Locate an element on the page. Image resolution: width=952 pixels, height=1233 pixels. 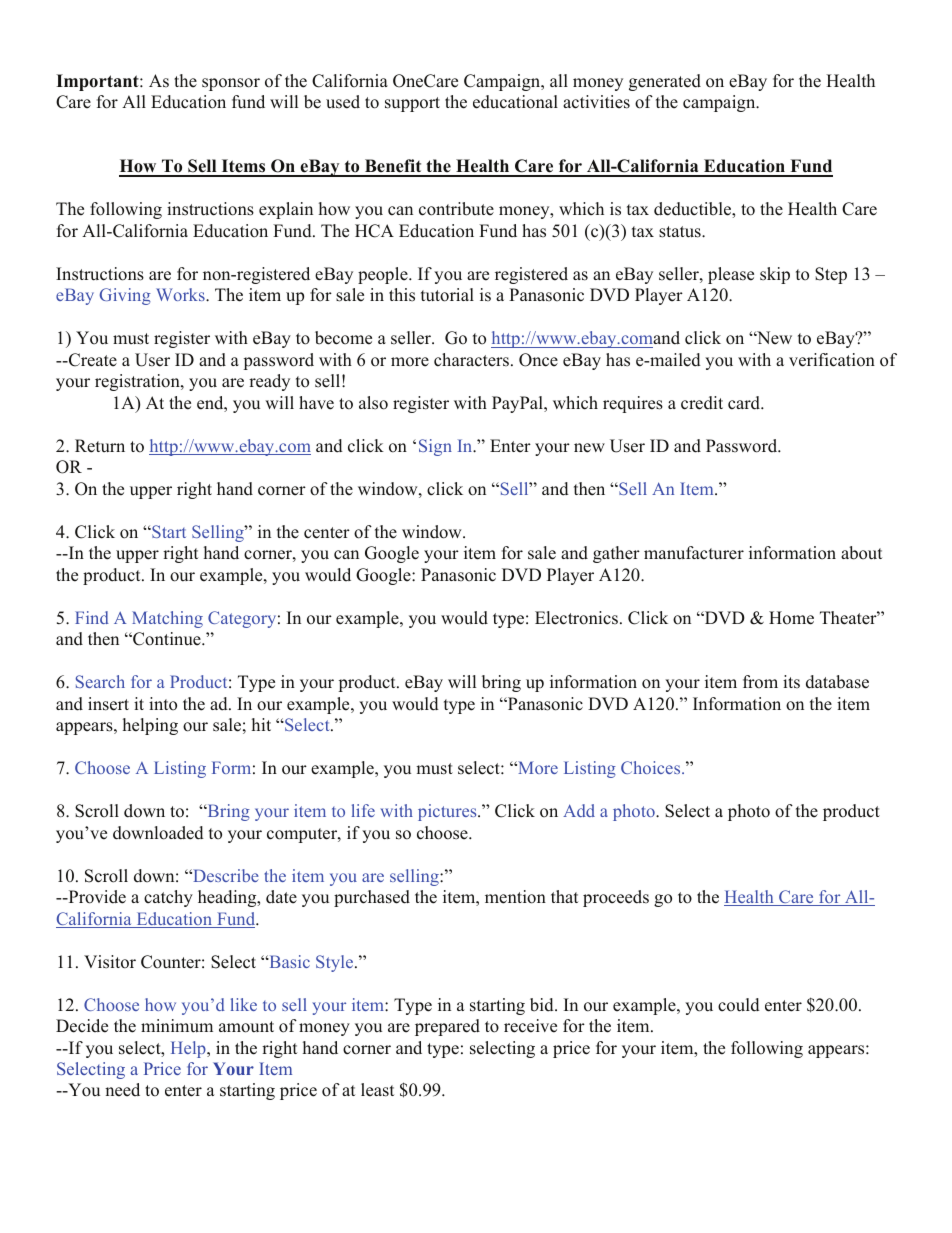
generated is located at coordinates (665, 82).
